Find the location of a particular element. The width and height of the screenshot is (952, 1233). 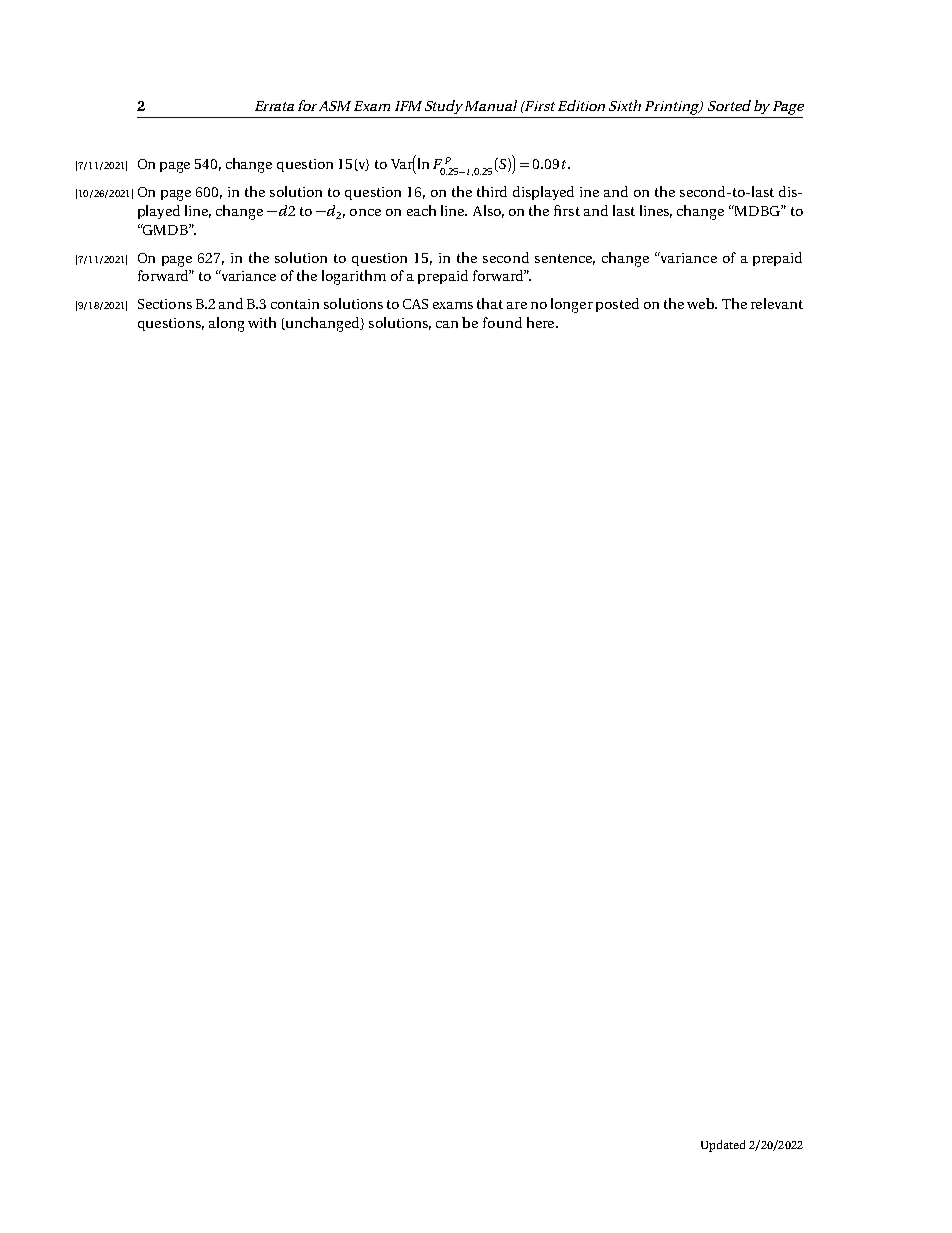

contain is located at coordinates (295, 304).
